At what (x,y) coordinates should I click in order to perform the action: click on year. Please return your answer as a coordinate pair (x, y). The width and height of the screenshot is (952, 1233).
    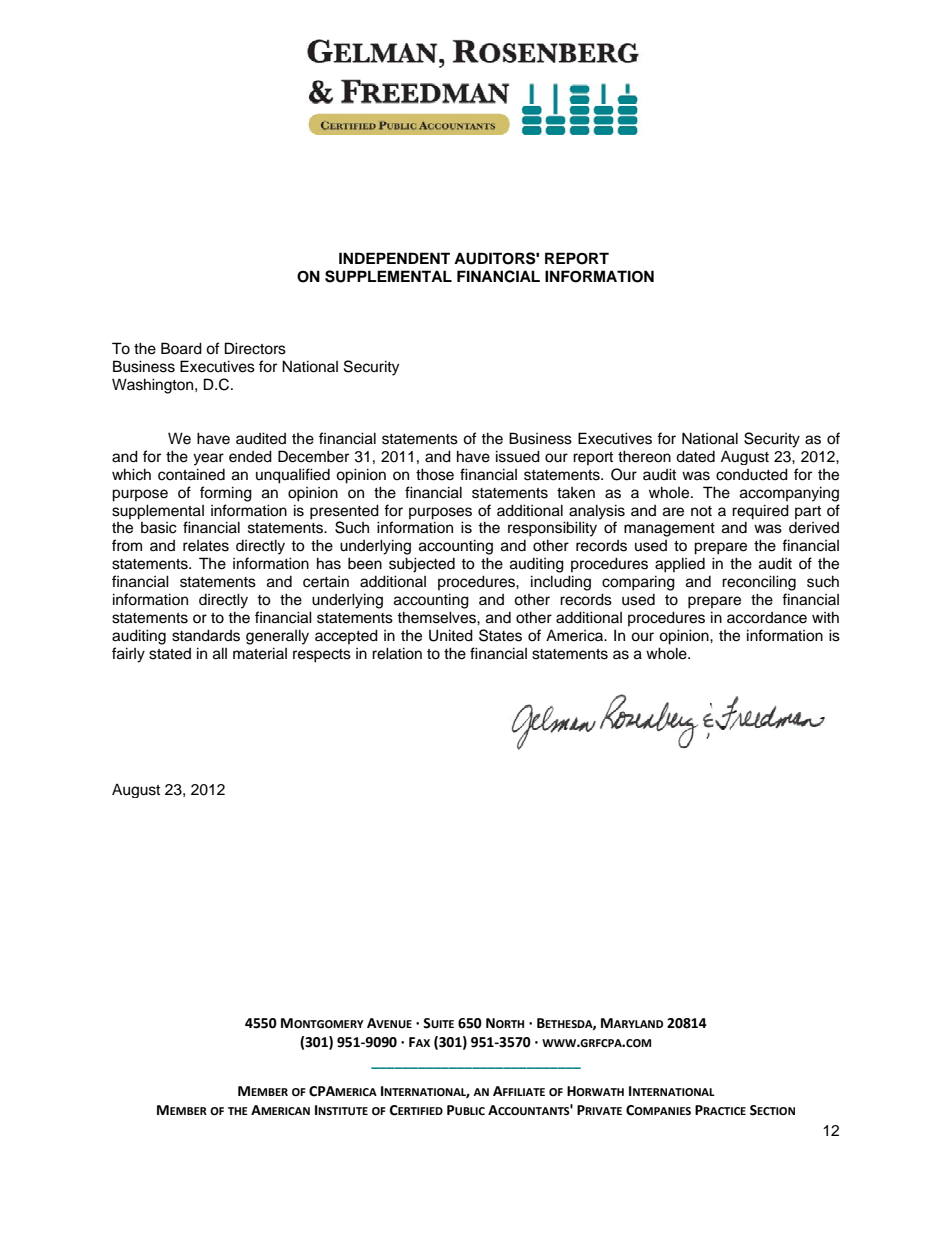
    Looking at the image, I should click on (208, 459).
